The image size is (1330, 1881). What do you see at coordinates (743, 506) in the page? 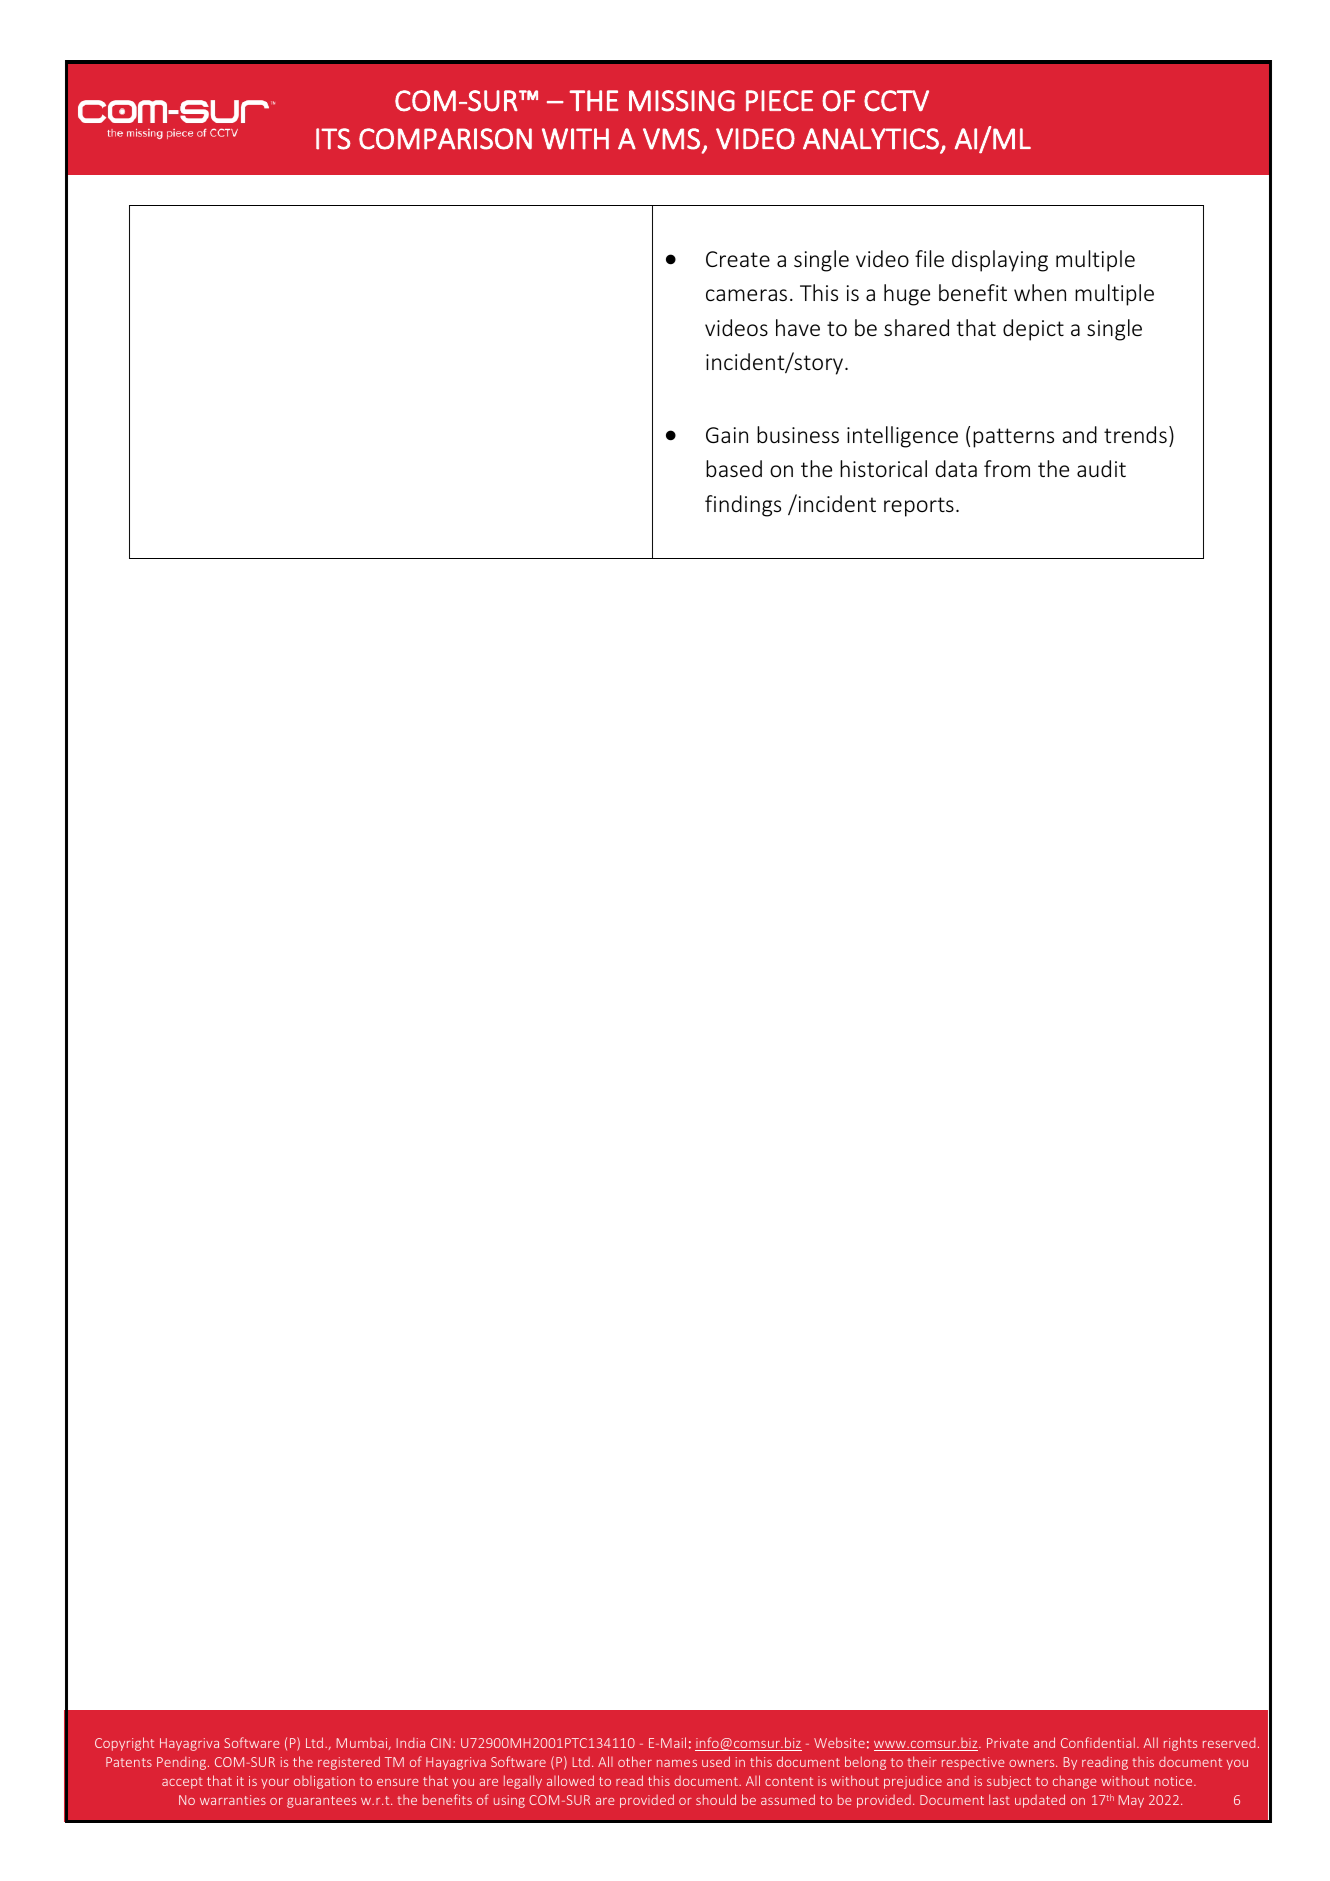
I see `findings` at bounding box center [743, 506].
